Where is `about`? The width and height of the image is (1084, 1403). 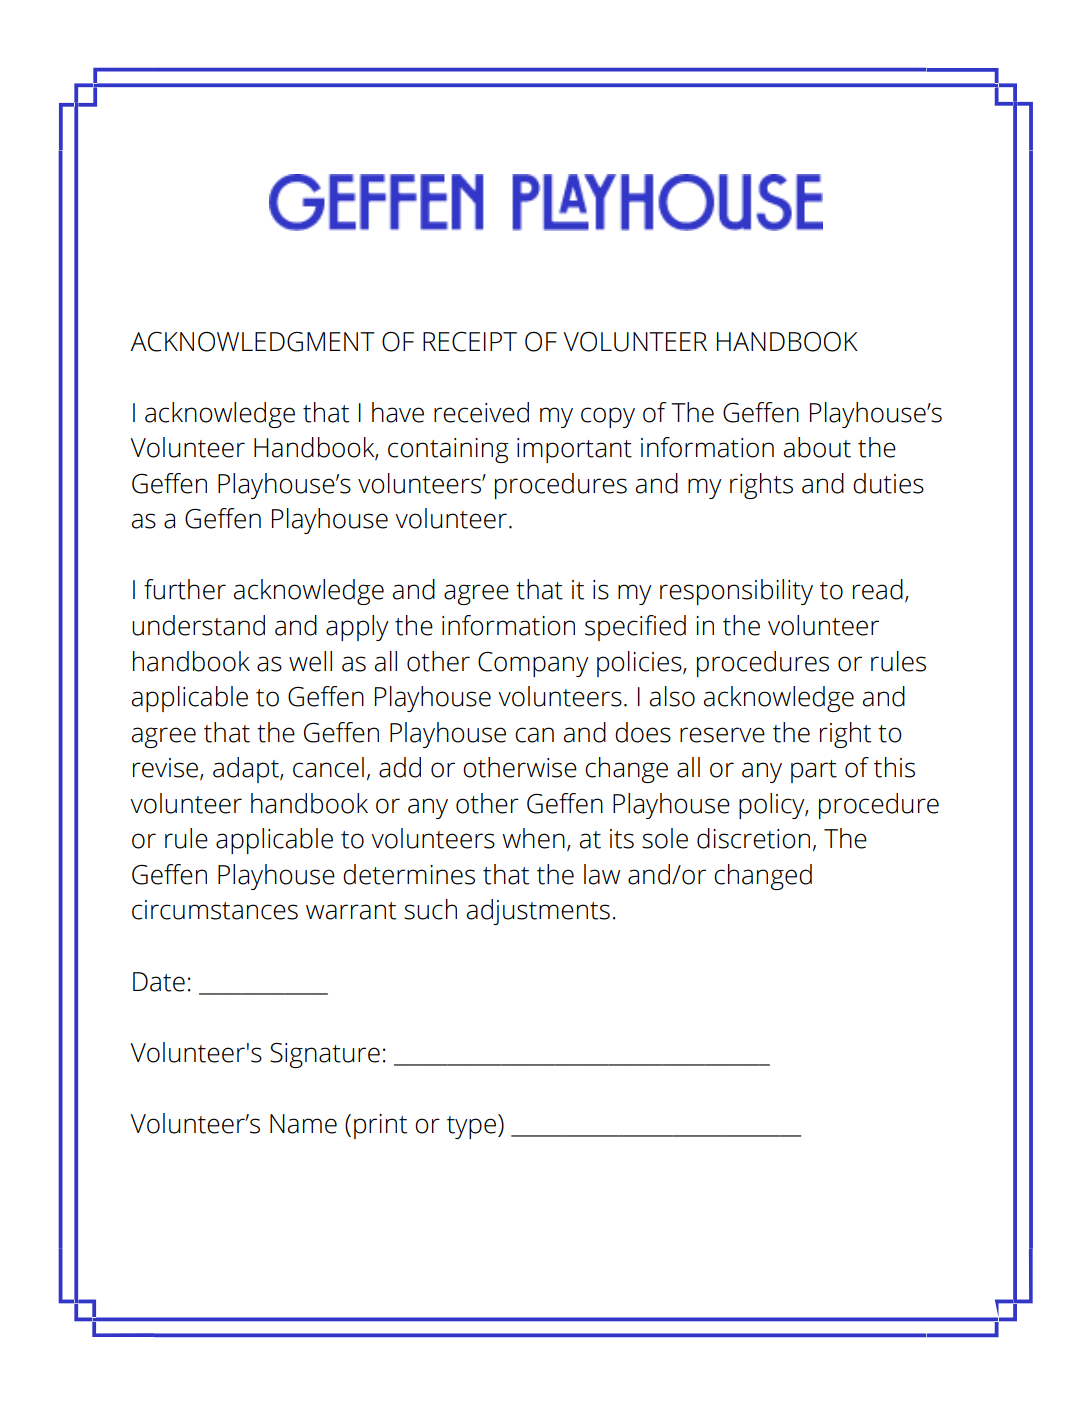 about is located at coordinates (817, 447).
